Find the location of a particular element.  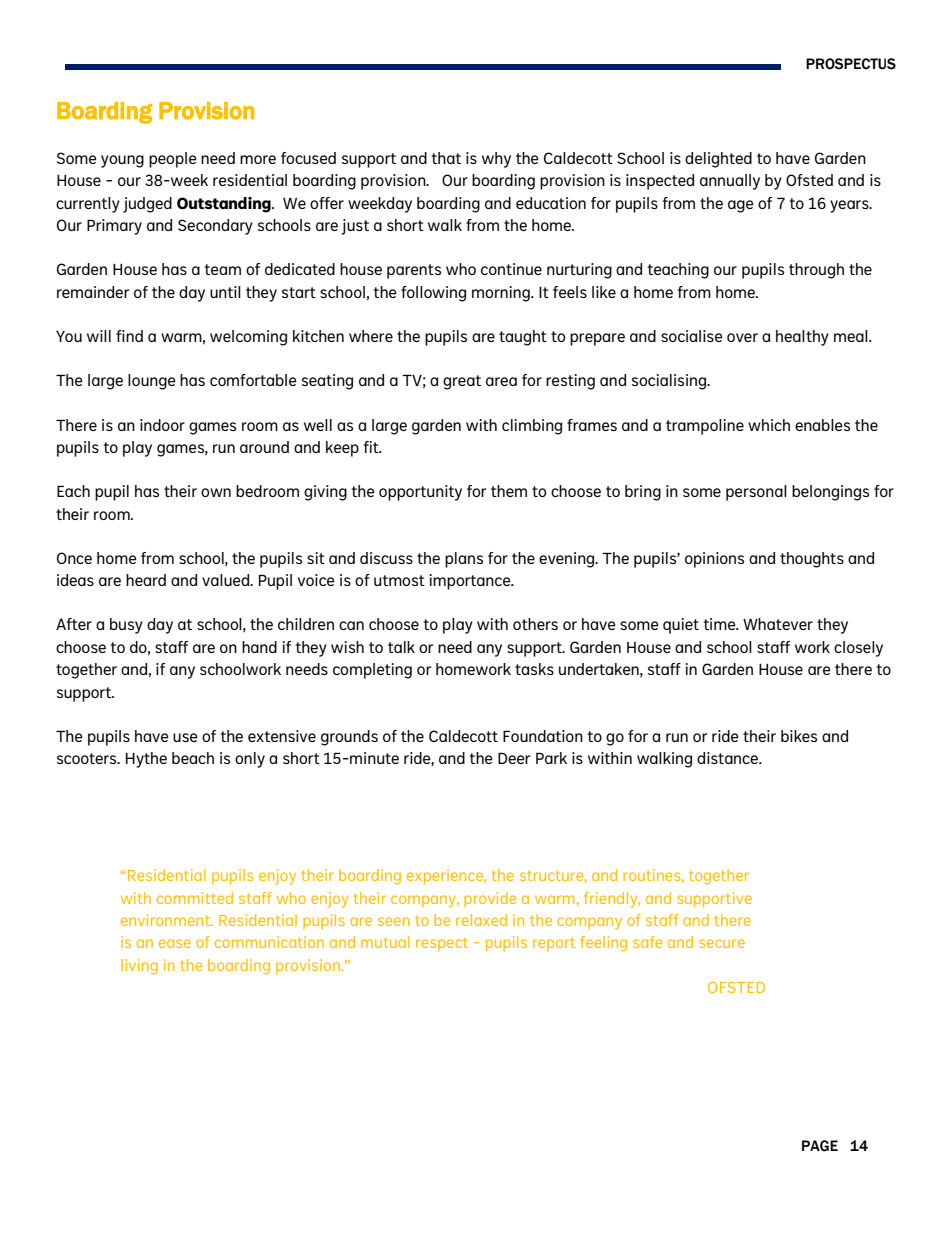

tasks is located at coordinates (534, 669).
